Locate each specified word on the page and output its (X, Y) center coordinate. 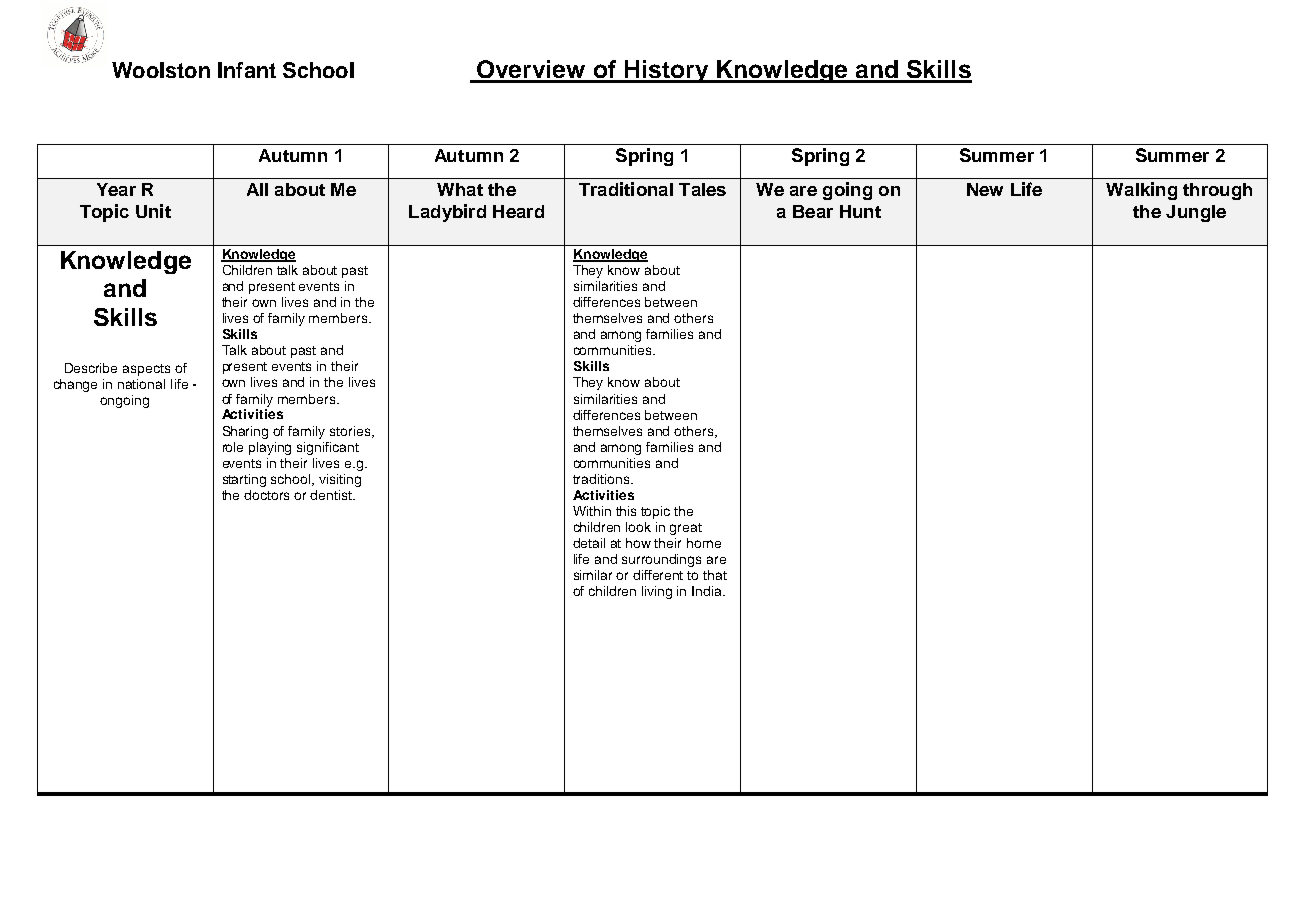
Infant (247, 70)
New (985, 189)
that (715, 575)
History (667, 71)
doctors (266, 495)
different (658, 575)
